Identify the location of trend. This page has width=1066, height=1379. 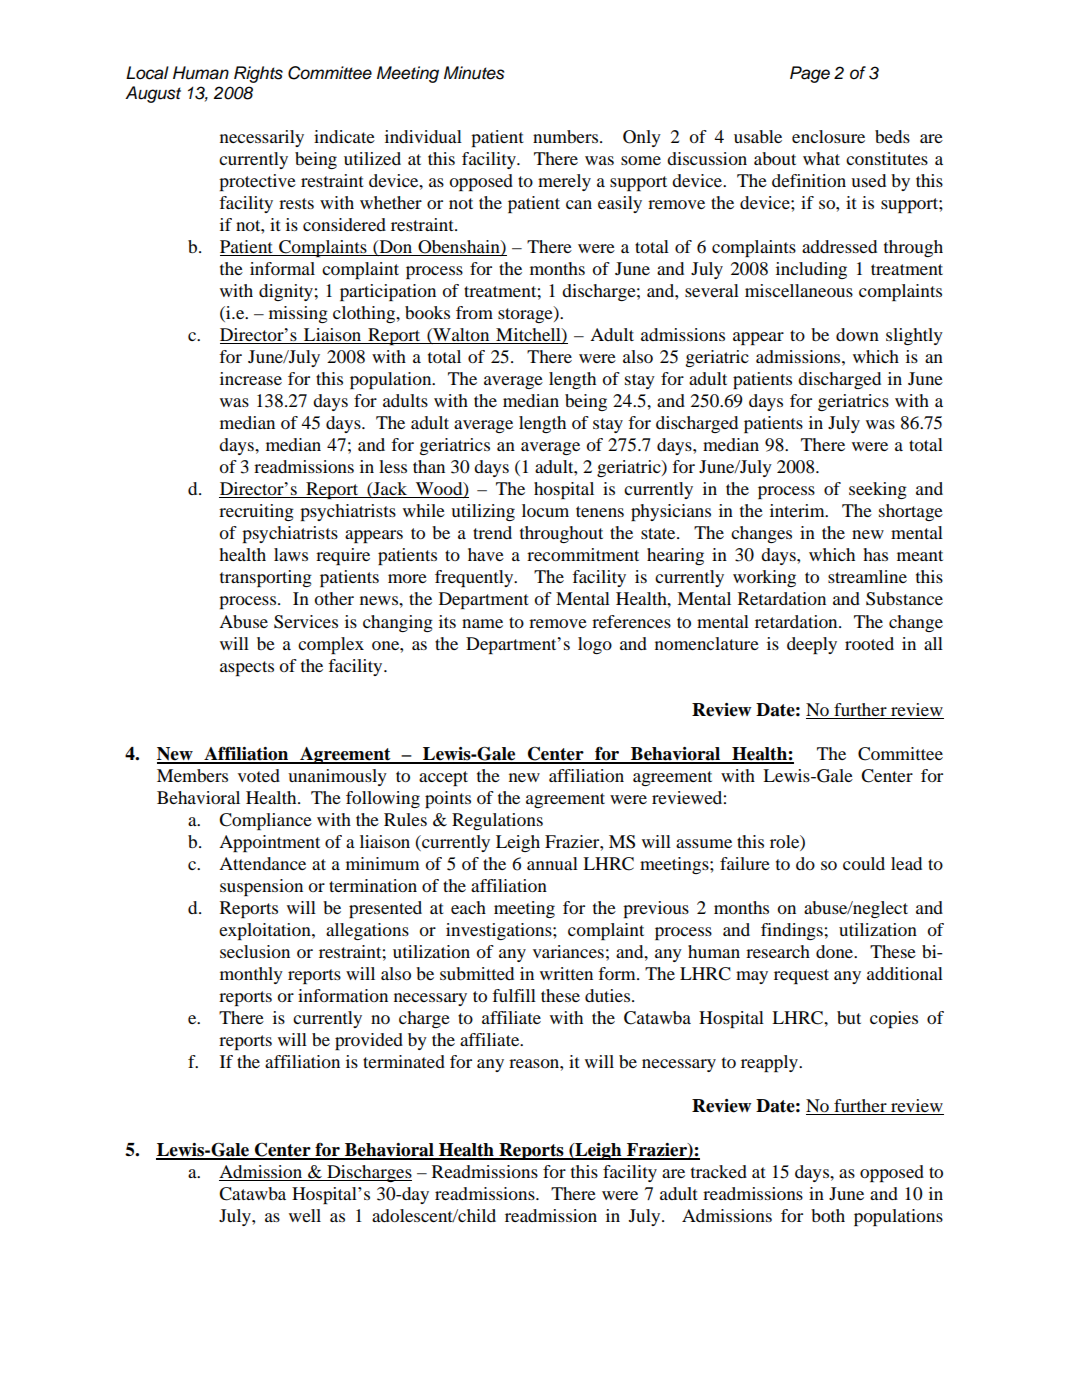
(492, 532).
